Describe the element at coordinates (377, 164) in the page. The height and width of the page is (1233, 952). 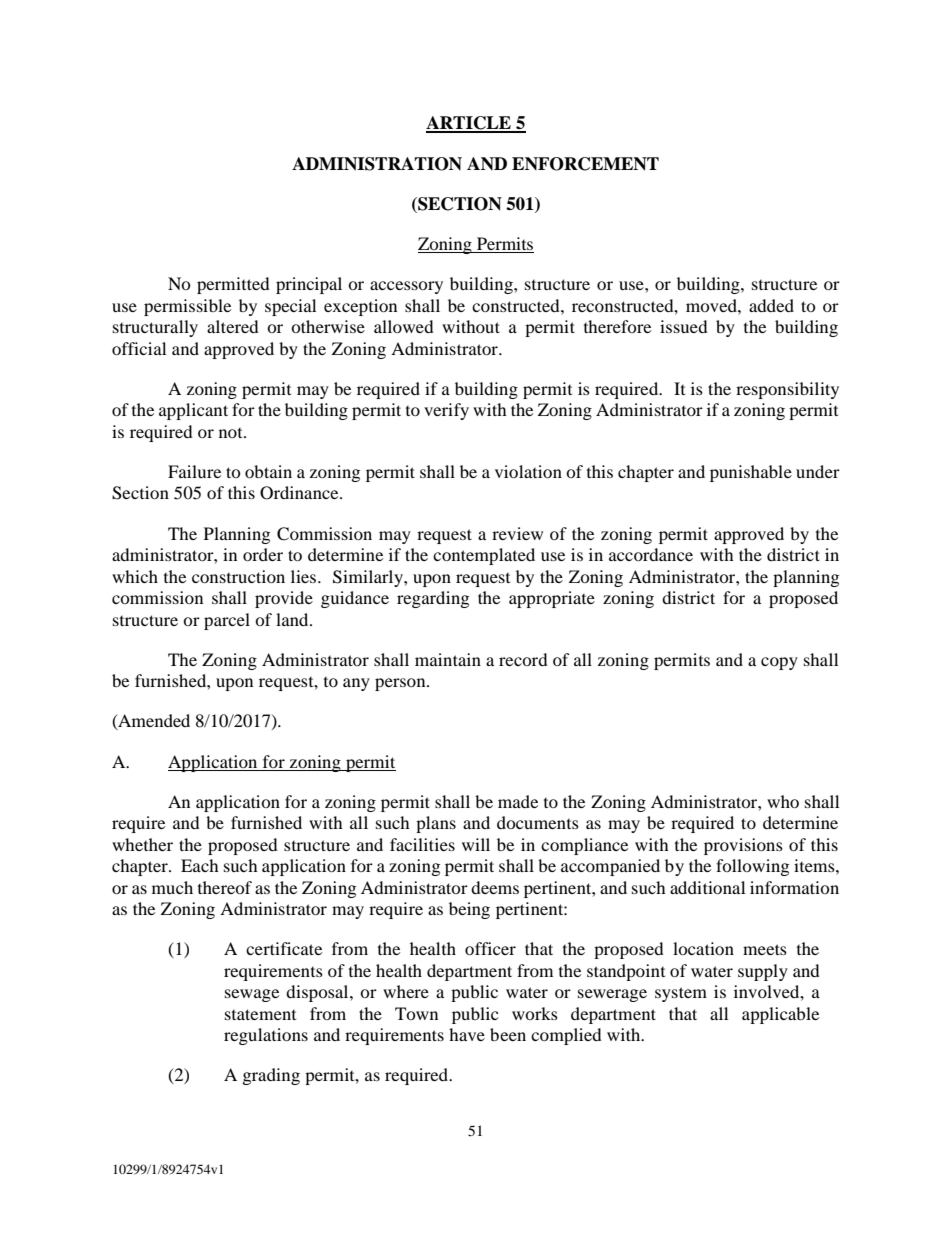
I see `ADMINISTRATION` at that location.
